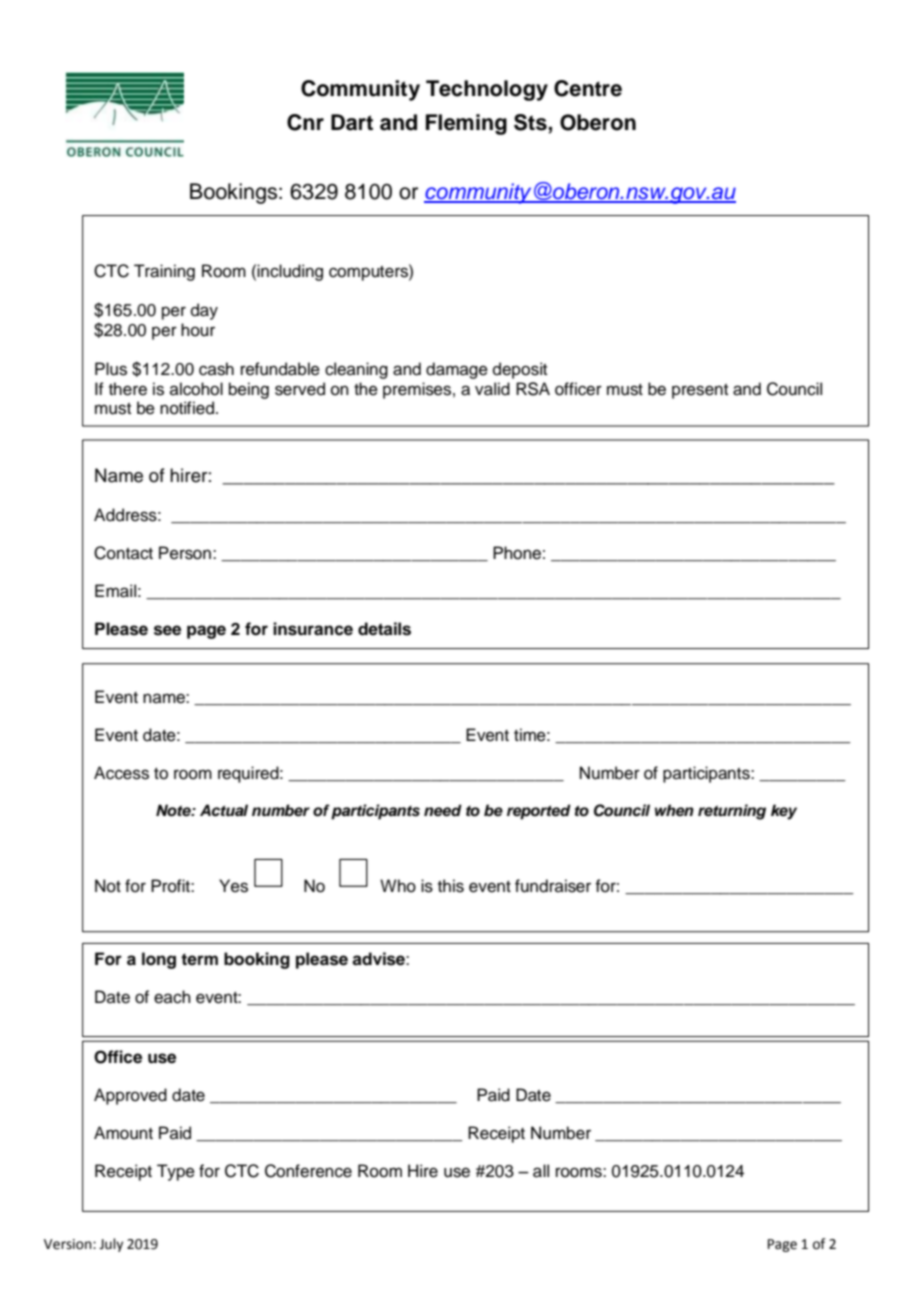 This page has width=924, height=1308. Describe the element at coordinates (700, 391) in the page. I see `present` at that location.
